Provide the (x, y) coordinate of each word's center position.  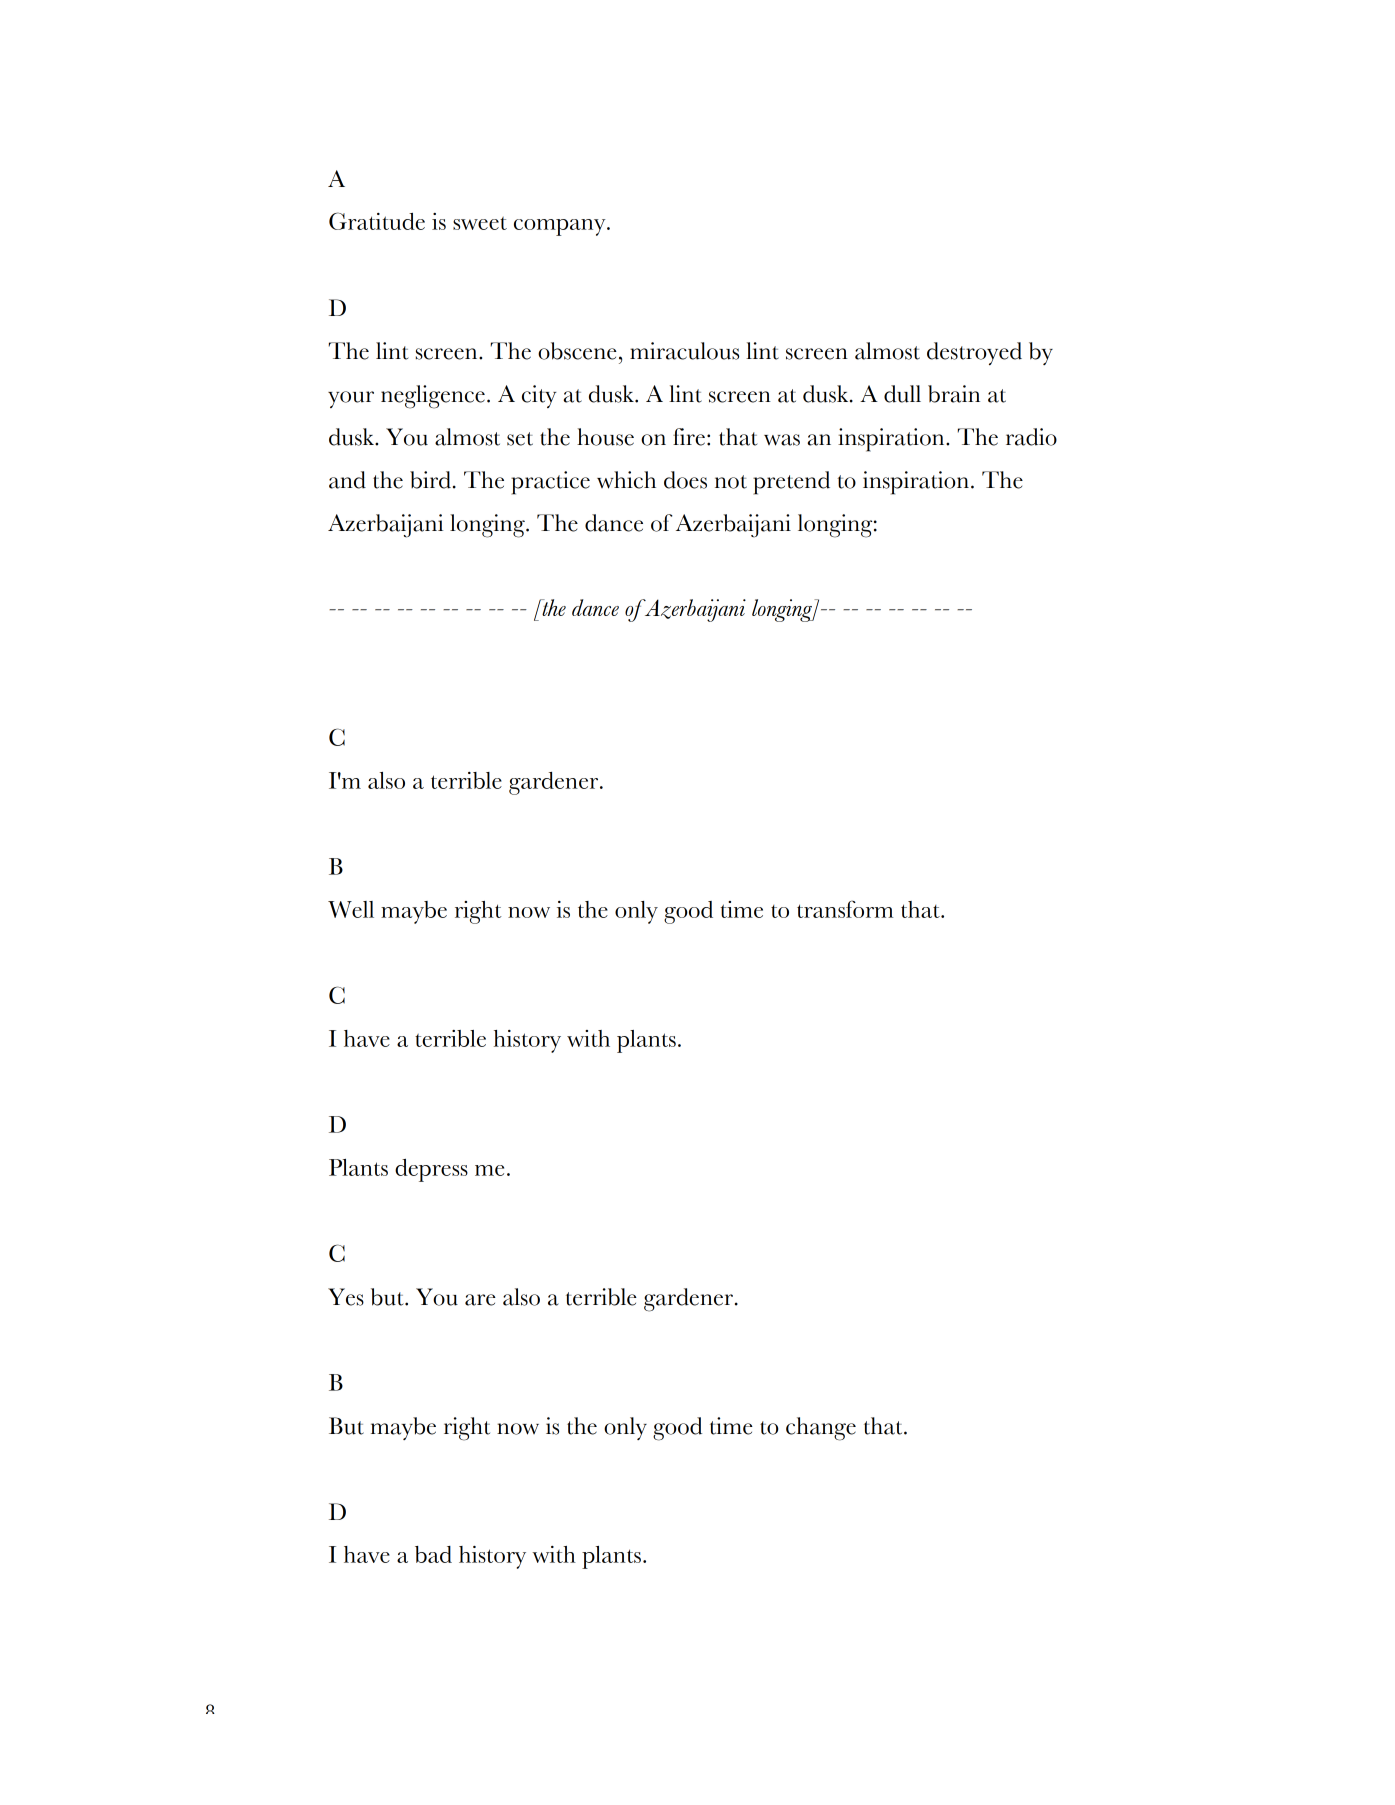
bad (433, 1554)
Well (351, 909)
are (480, 1300)
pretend (791, 483)
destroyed (974, 353)
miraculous (684, 351)
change (821, 1429)
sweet (480, 223)
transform (845, 909)
